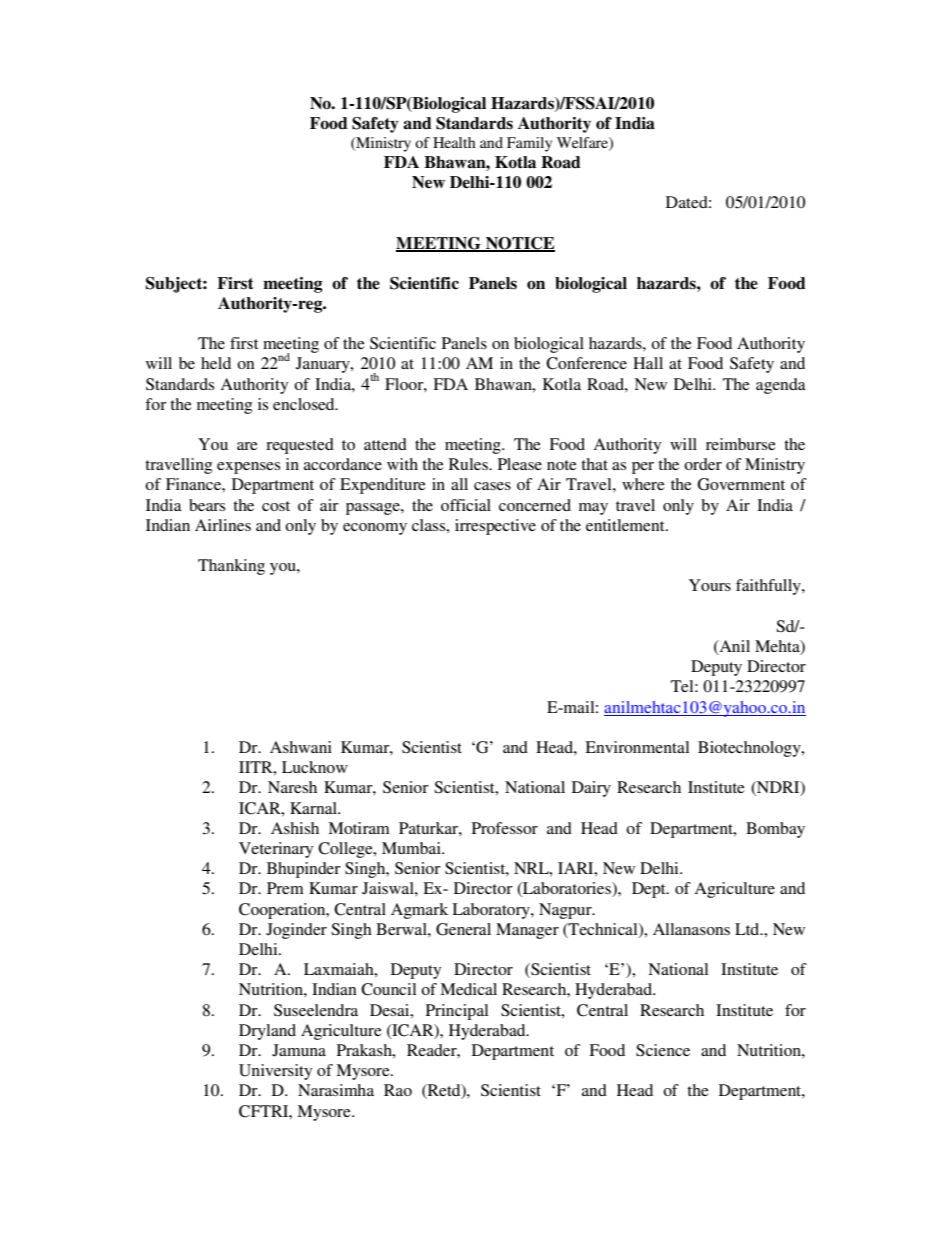  Describe the element at coordinates (457, 1012) in the page. I see `Principal` at that location.
